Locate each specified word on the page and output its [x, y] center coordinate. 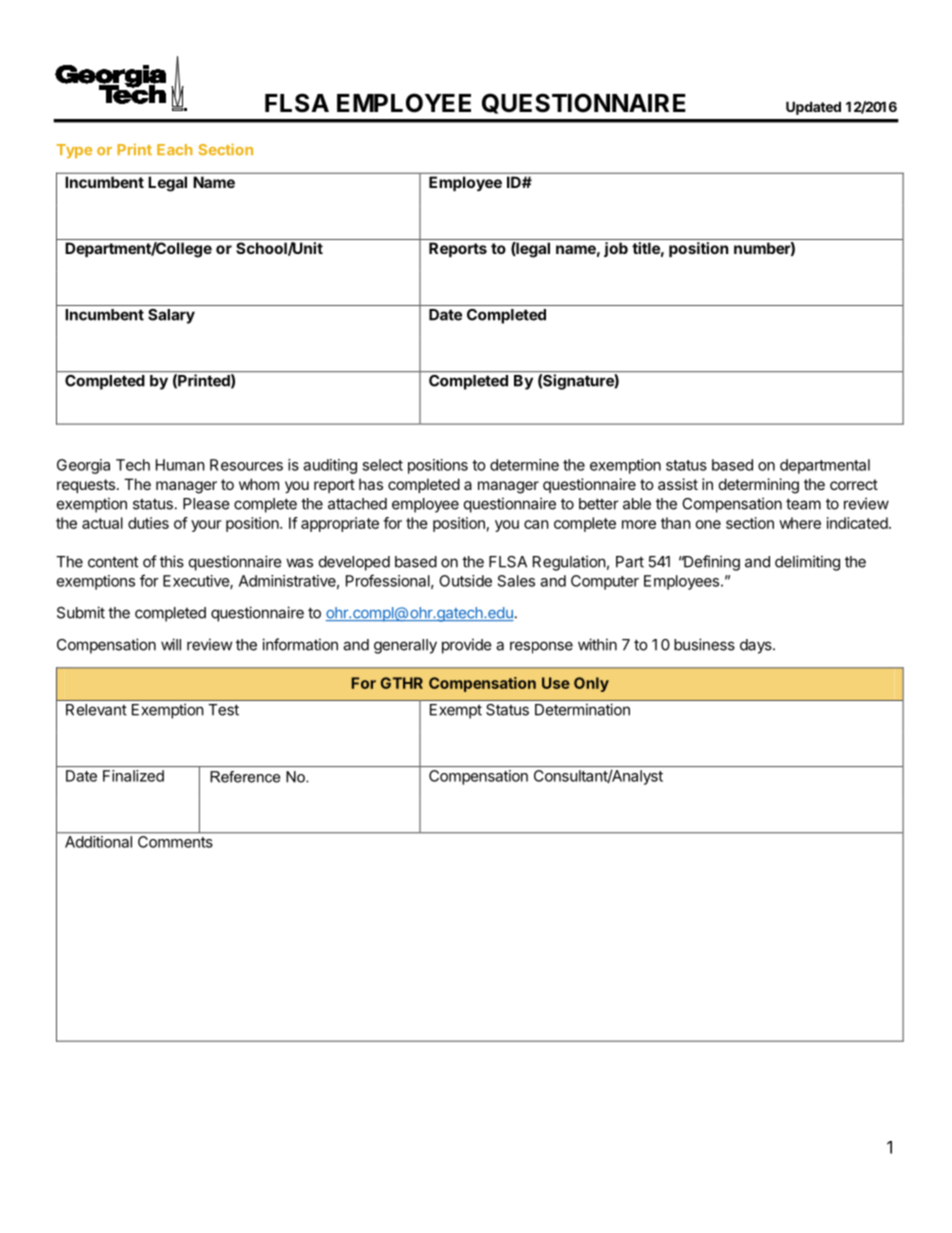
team [803, 504]
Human [180, 465]
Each [175, 149]
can [536, 524]
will [171, 644]
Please [206, 504]
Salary [171, 316]
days [757, 646]
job [616, 249]
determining [759, 486]
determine [524, 465]
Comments [175, 842]
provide [467, 646]
